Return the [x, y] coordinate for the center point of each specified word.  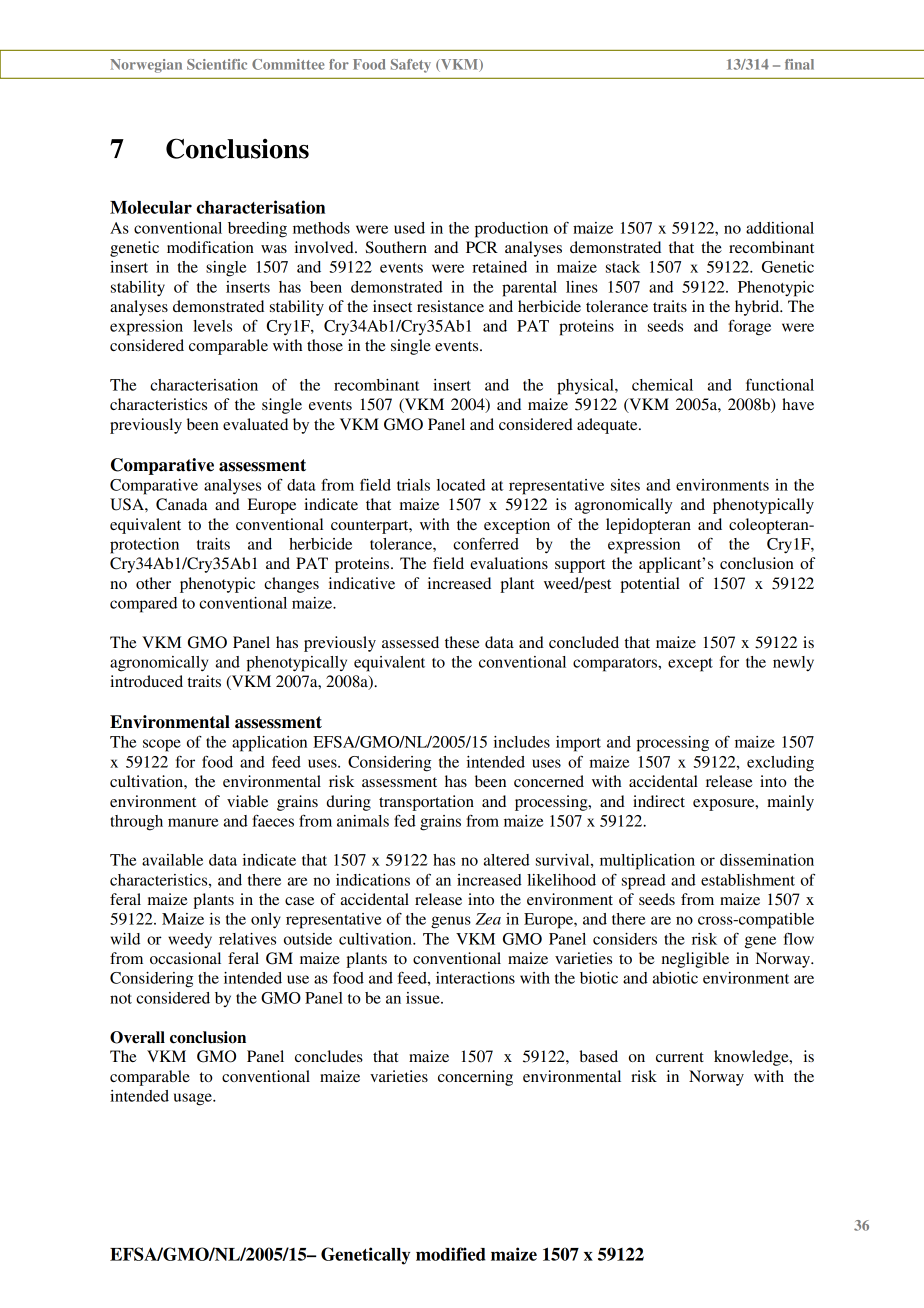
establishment [748, 880]
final [799, 64]
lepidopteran [648, 526]
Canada [182, 504]
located [461, 485]
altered [507, 860]
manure [193, 822]
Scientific [217, 64]
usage [194, 1099]
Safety [411, 66]
